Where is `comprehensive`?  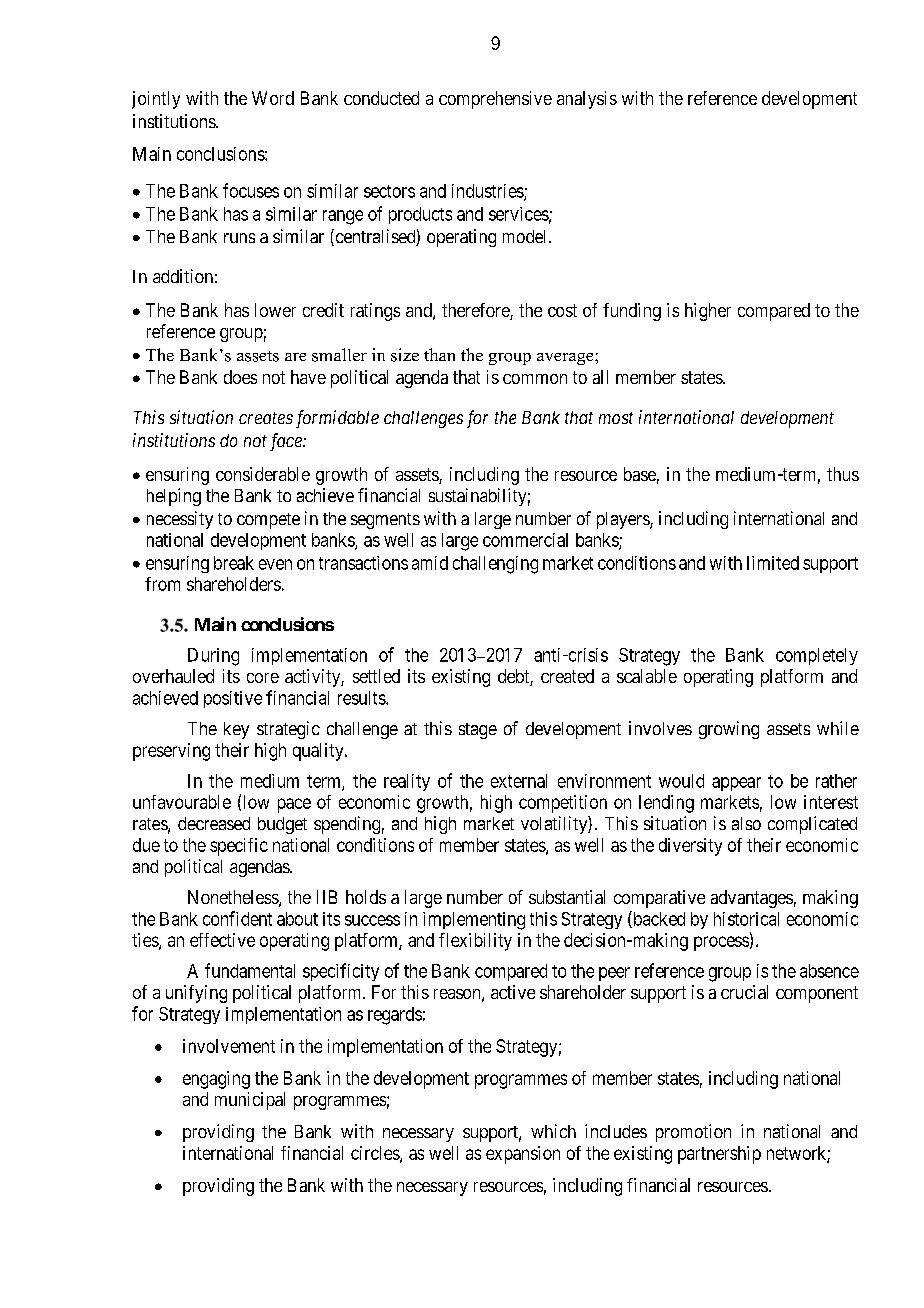 comprehensive is located at coordinates (495, 100).
